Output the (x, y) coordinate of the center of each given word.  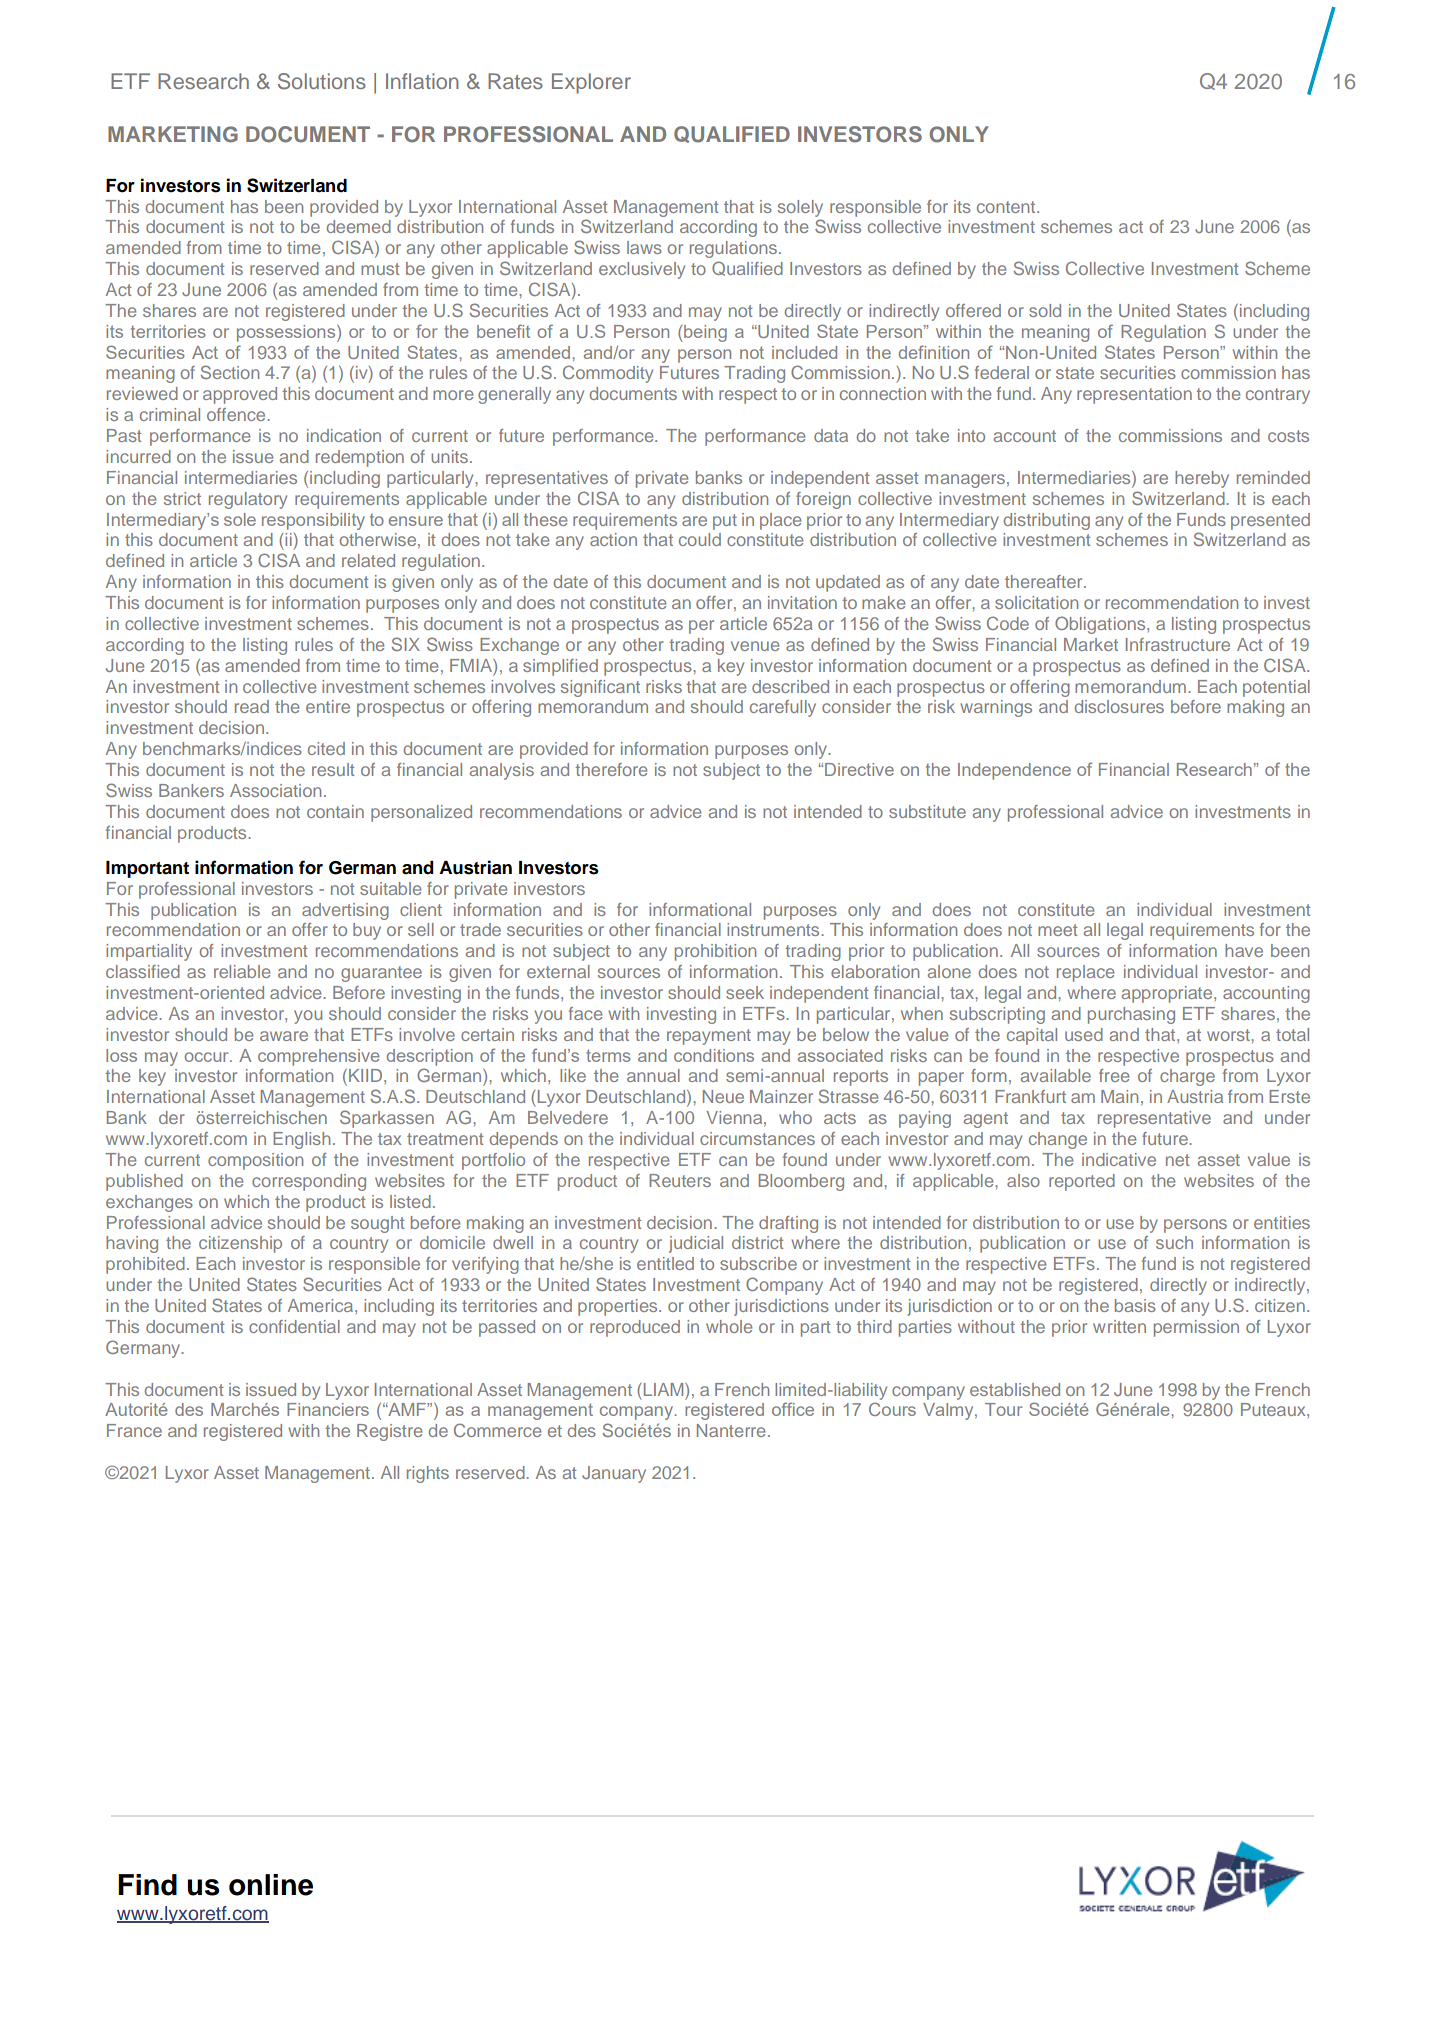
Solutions (322, 81)
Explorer (591, 83)
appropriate (1168, 994)
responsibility (313, 521)
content (1007, 207)
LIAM (665, 1389)
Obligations (1101, 625)
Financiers (328, 1409)
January (614, 1474)
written (1119, 1326)
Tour (1003, 1409)
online (271, 1885)
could (700, 539)
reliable (242, 971)
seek (745, 992)
